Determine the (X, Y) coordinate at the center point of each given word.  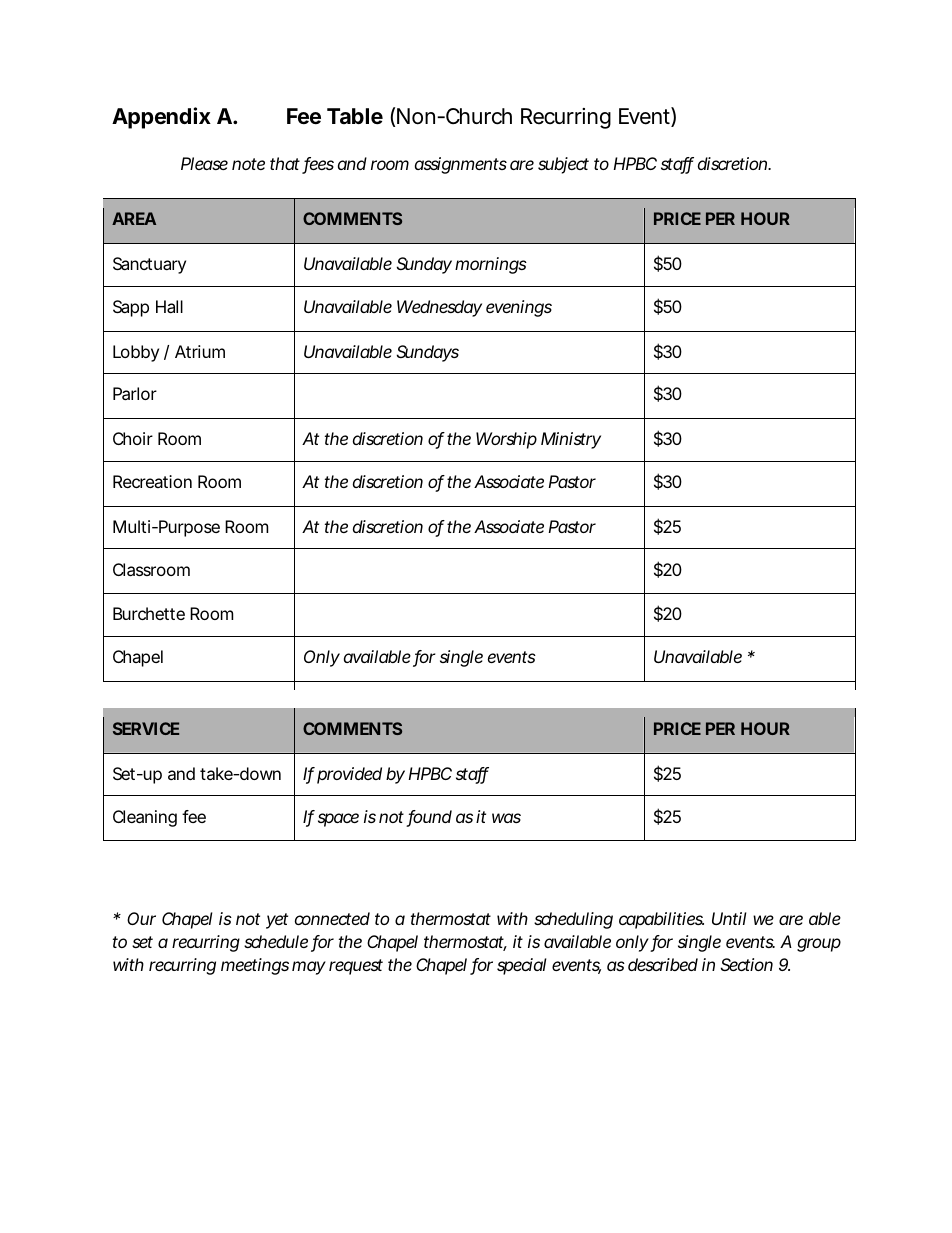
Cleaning (145, 818)
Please (204, 163)
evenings (519, 308)
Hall (169, 306)
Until (729, 918)
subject (563, 165)
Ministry (571, 440)
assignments (461, 165)
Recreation (152, 481)
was (506, 818)
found (429, 818)
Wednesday (439, 308)
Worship (506, 440)
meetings (255, 966)
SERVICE (146, 728)
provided (349, 775)
